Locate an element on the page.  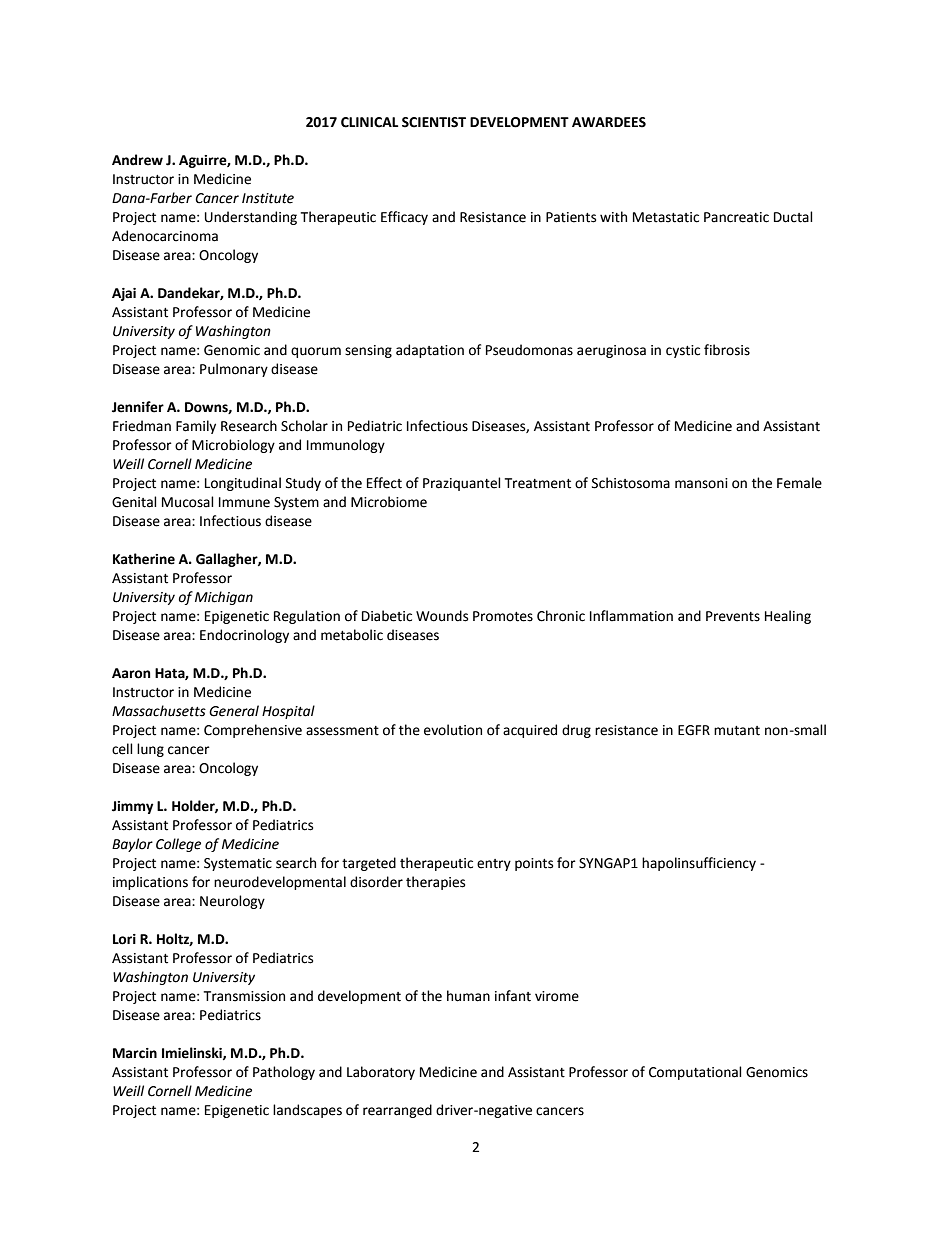
Wounds is located at coordinates (442, 616).
